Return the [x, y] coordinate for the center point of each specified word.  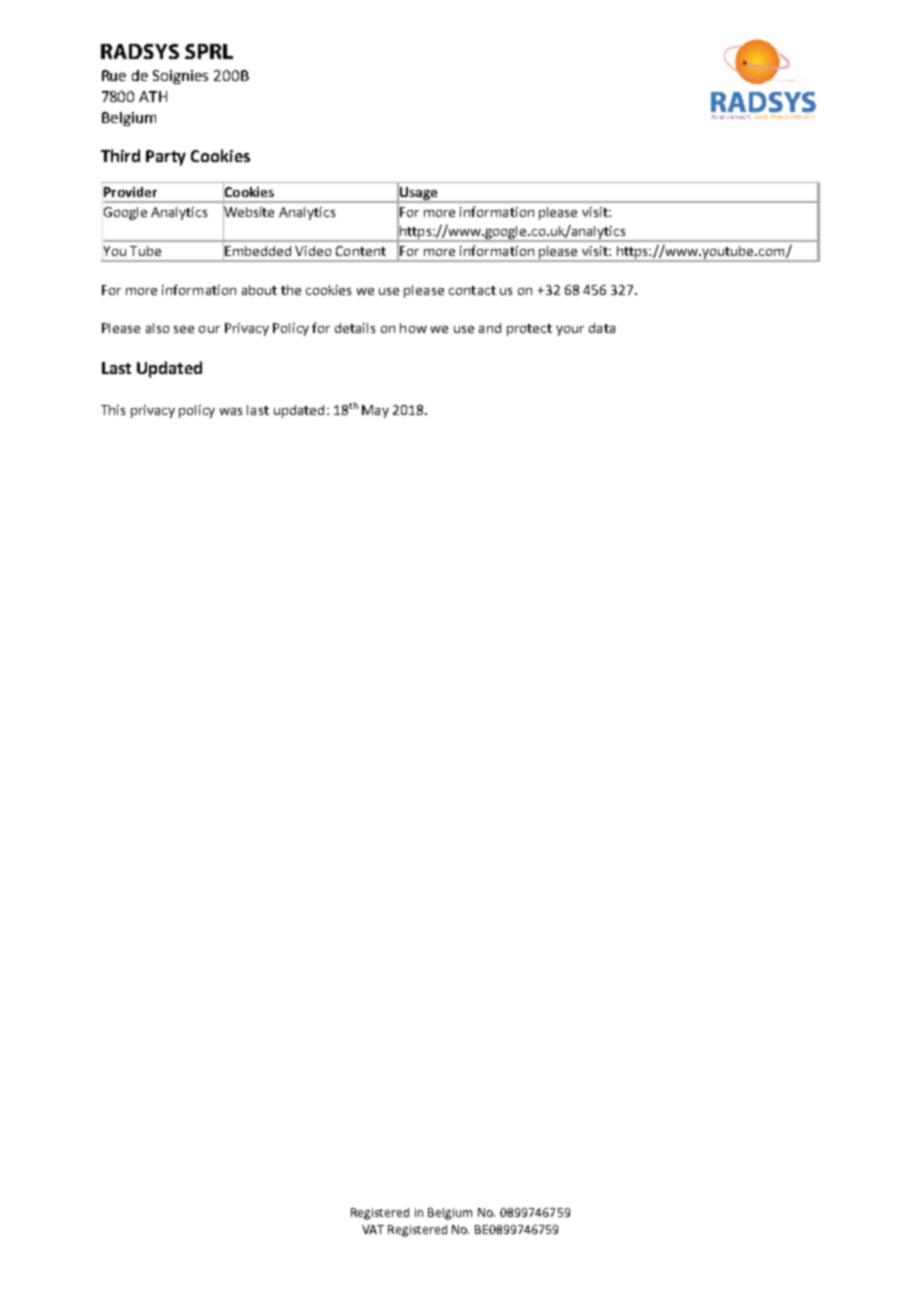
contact [472, 290]
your [570, 331]
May [375, 411]
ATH [153, 96]
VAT [373, 1229]
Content [361, 251]
